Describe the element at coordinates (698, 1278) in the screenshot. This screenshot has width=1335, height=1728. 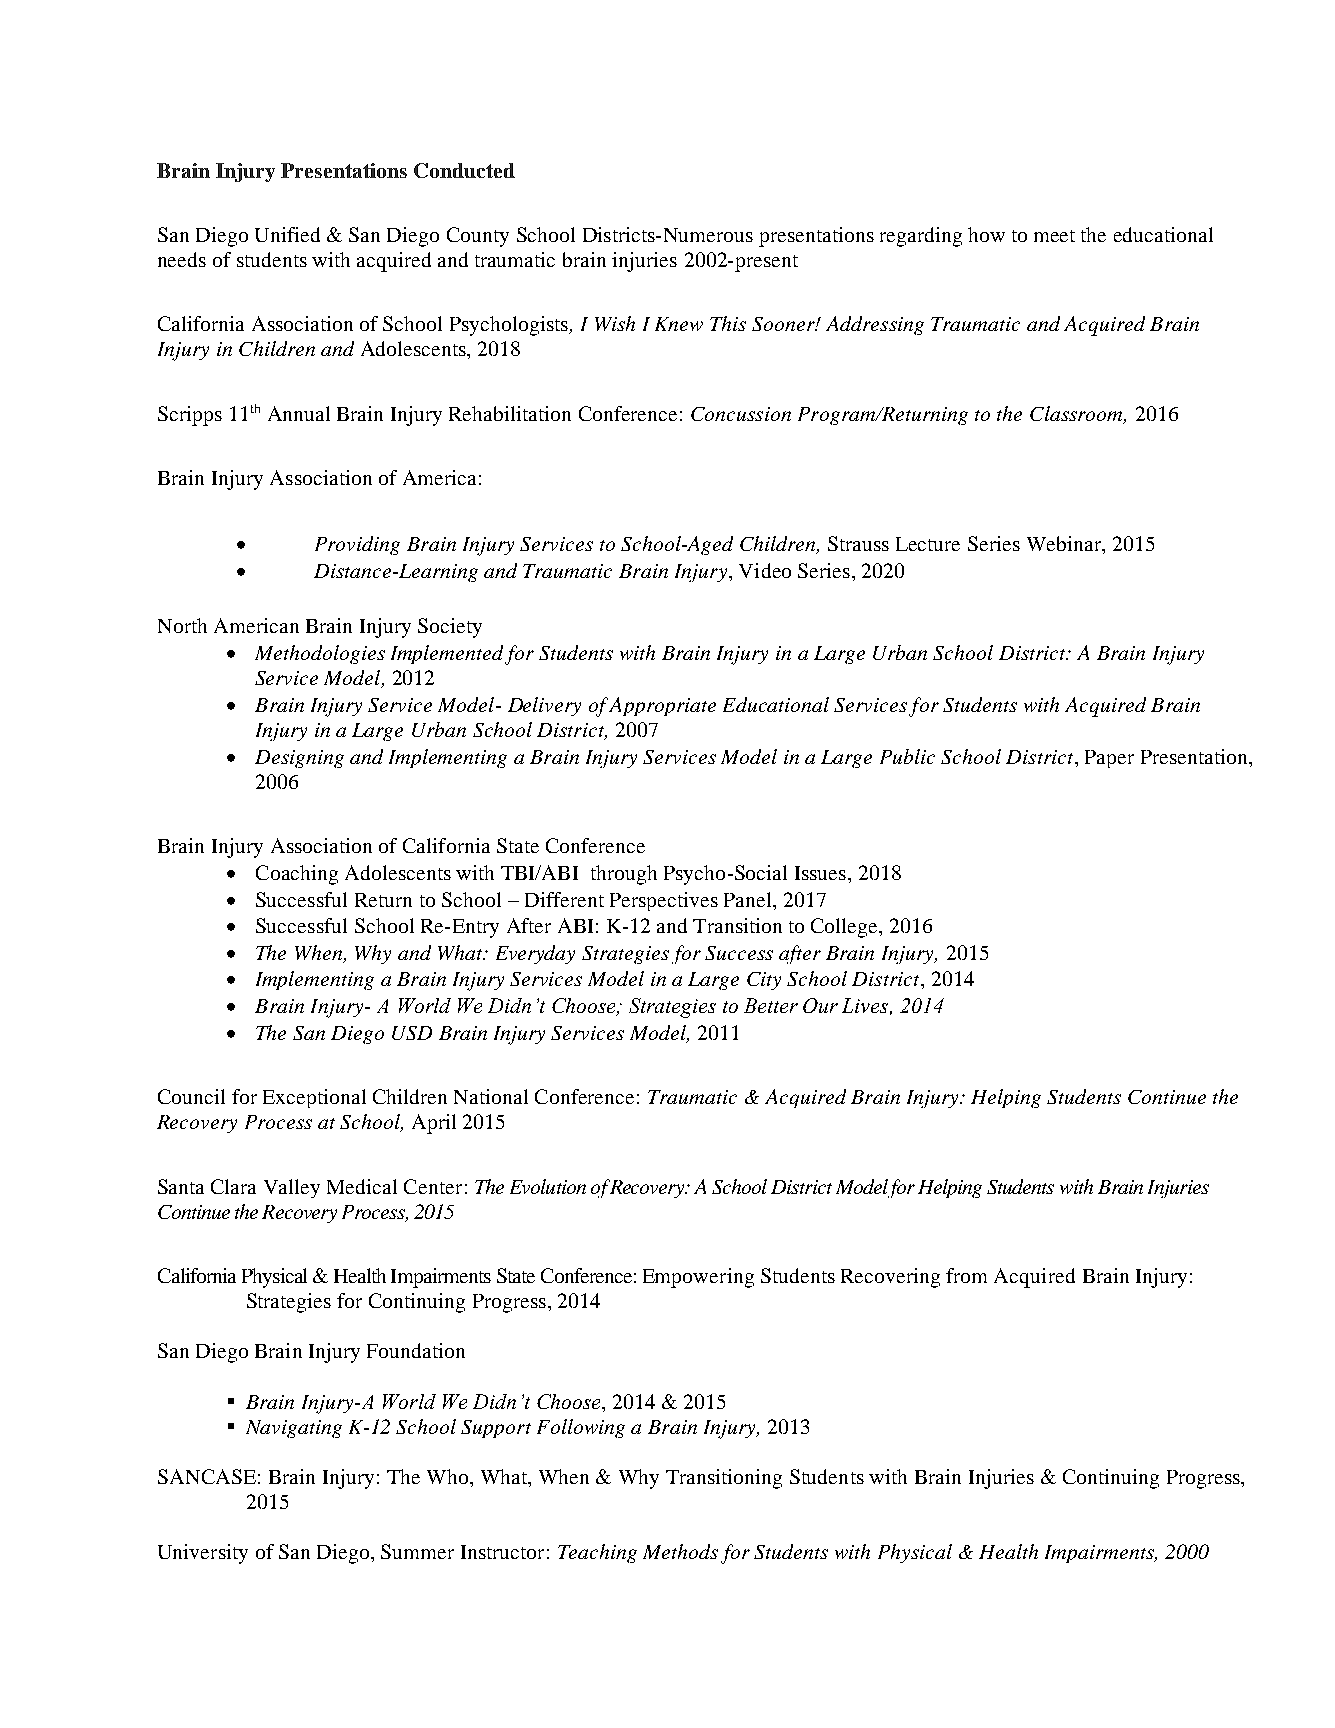
I see `Empowering` at that location.
